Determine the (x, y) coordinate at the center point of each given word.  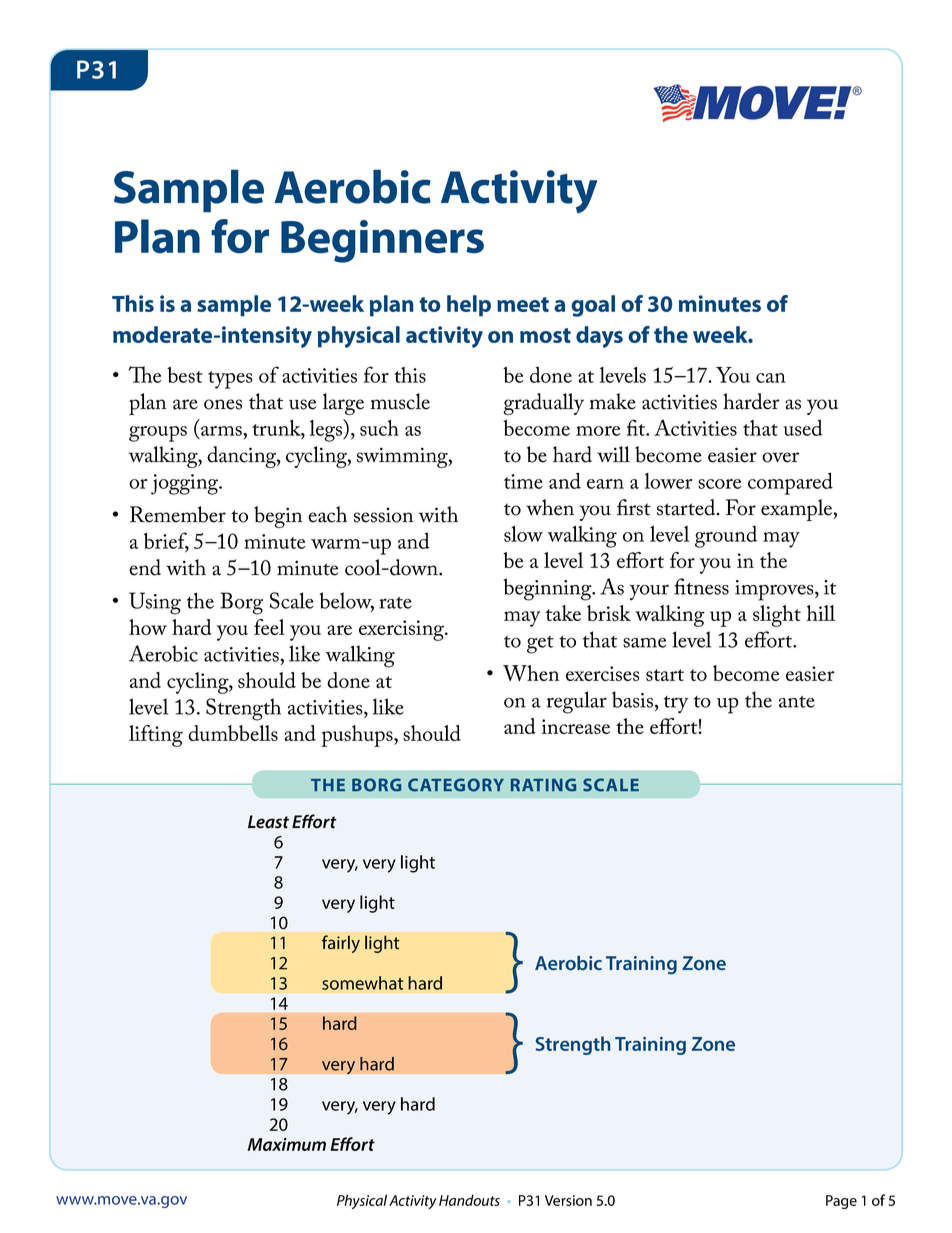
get (540, 645)
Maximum (287, 1144)
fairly (341, 944)
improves (775, 590)
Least (268, 822)
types (230, 380)
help (469, 306)
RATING (543, 785)
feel (269, 627)
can (771, 378)
